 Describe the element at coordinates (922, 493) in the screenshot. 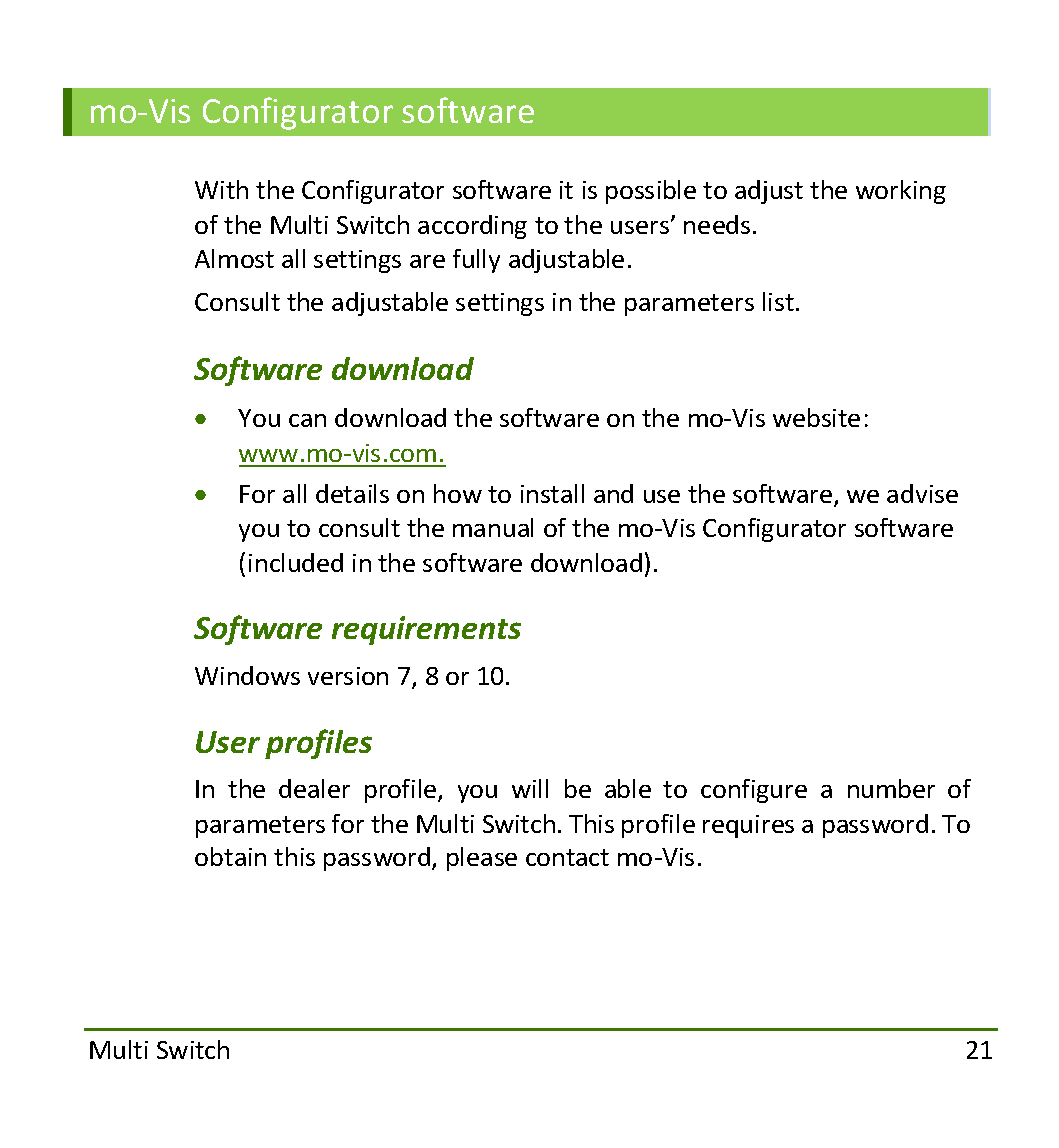

I see `advise` at that location.
